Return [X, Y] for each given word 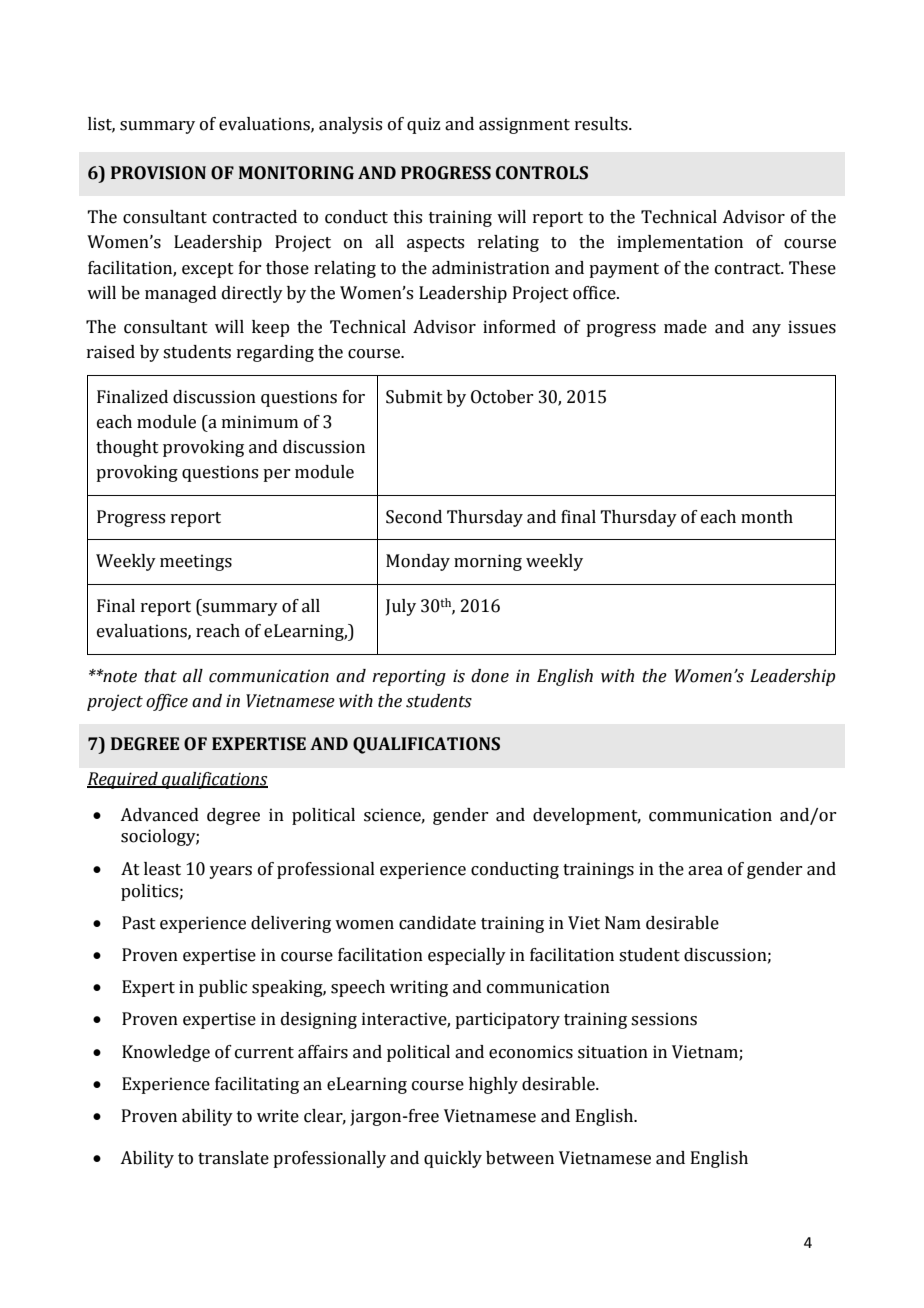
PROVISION [158, 173]
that [160, 676]
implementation [680, 243]
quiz [424, 125]
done [490, 676]
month [767, 517]
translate [233, 1158]
